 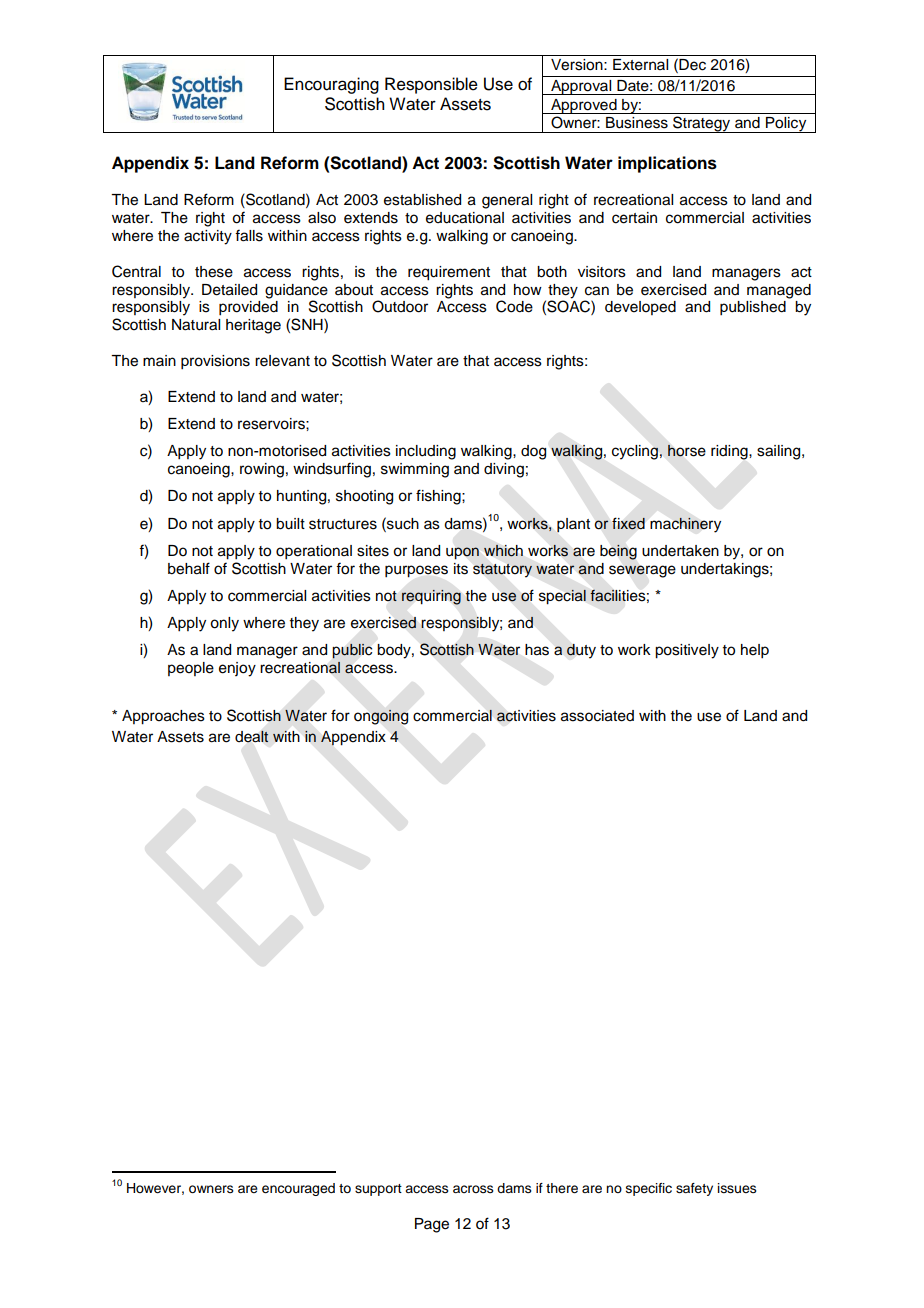 What do you see at coordinates (702, 124) in the image?
I see `Strategy` at bounding box center [702, 124].
